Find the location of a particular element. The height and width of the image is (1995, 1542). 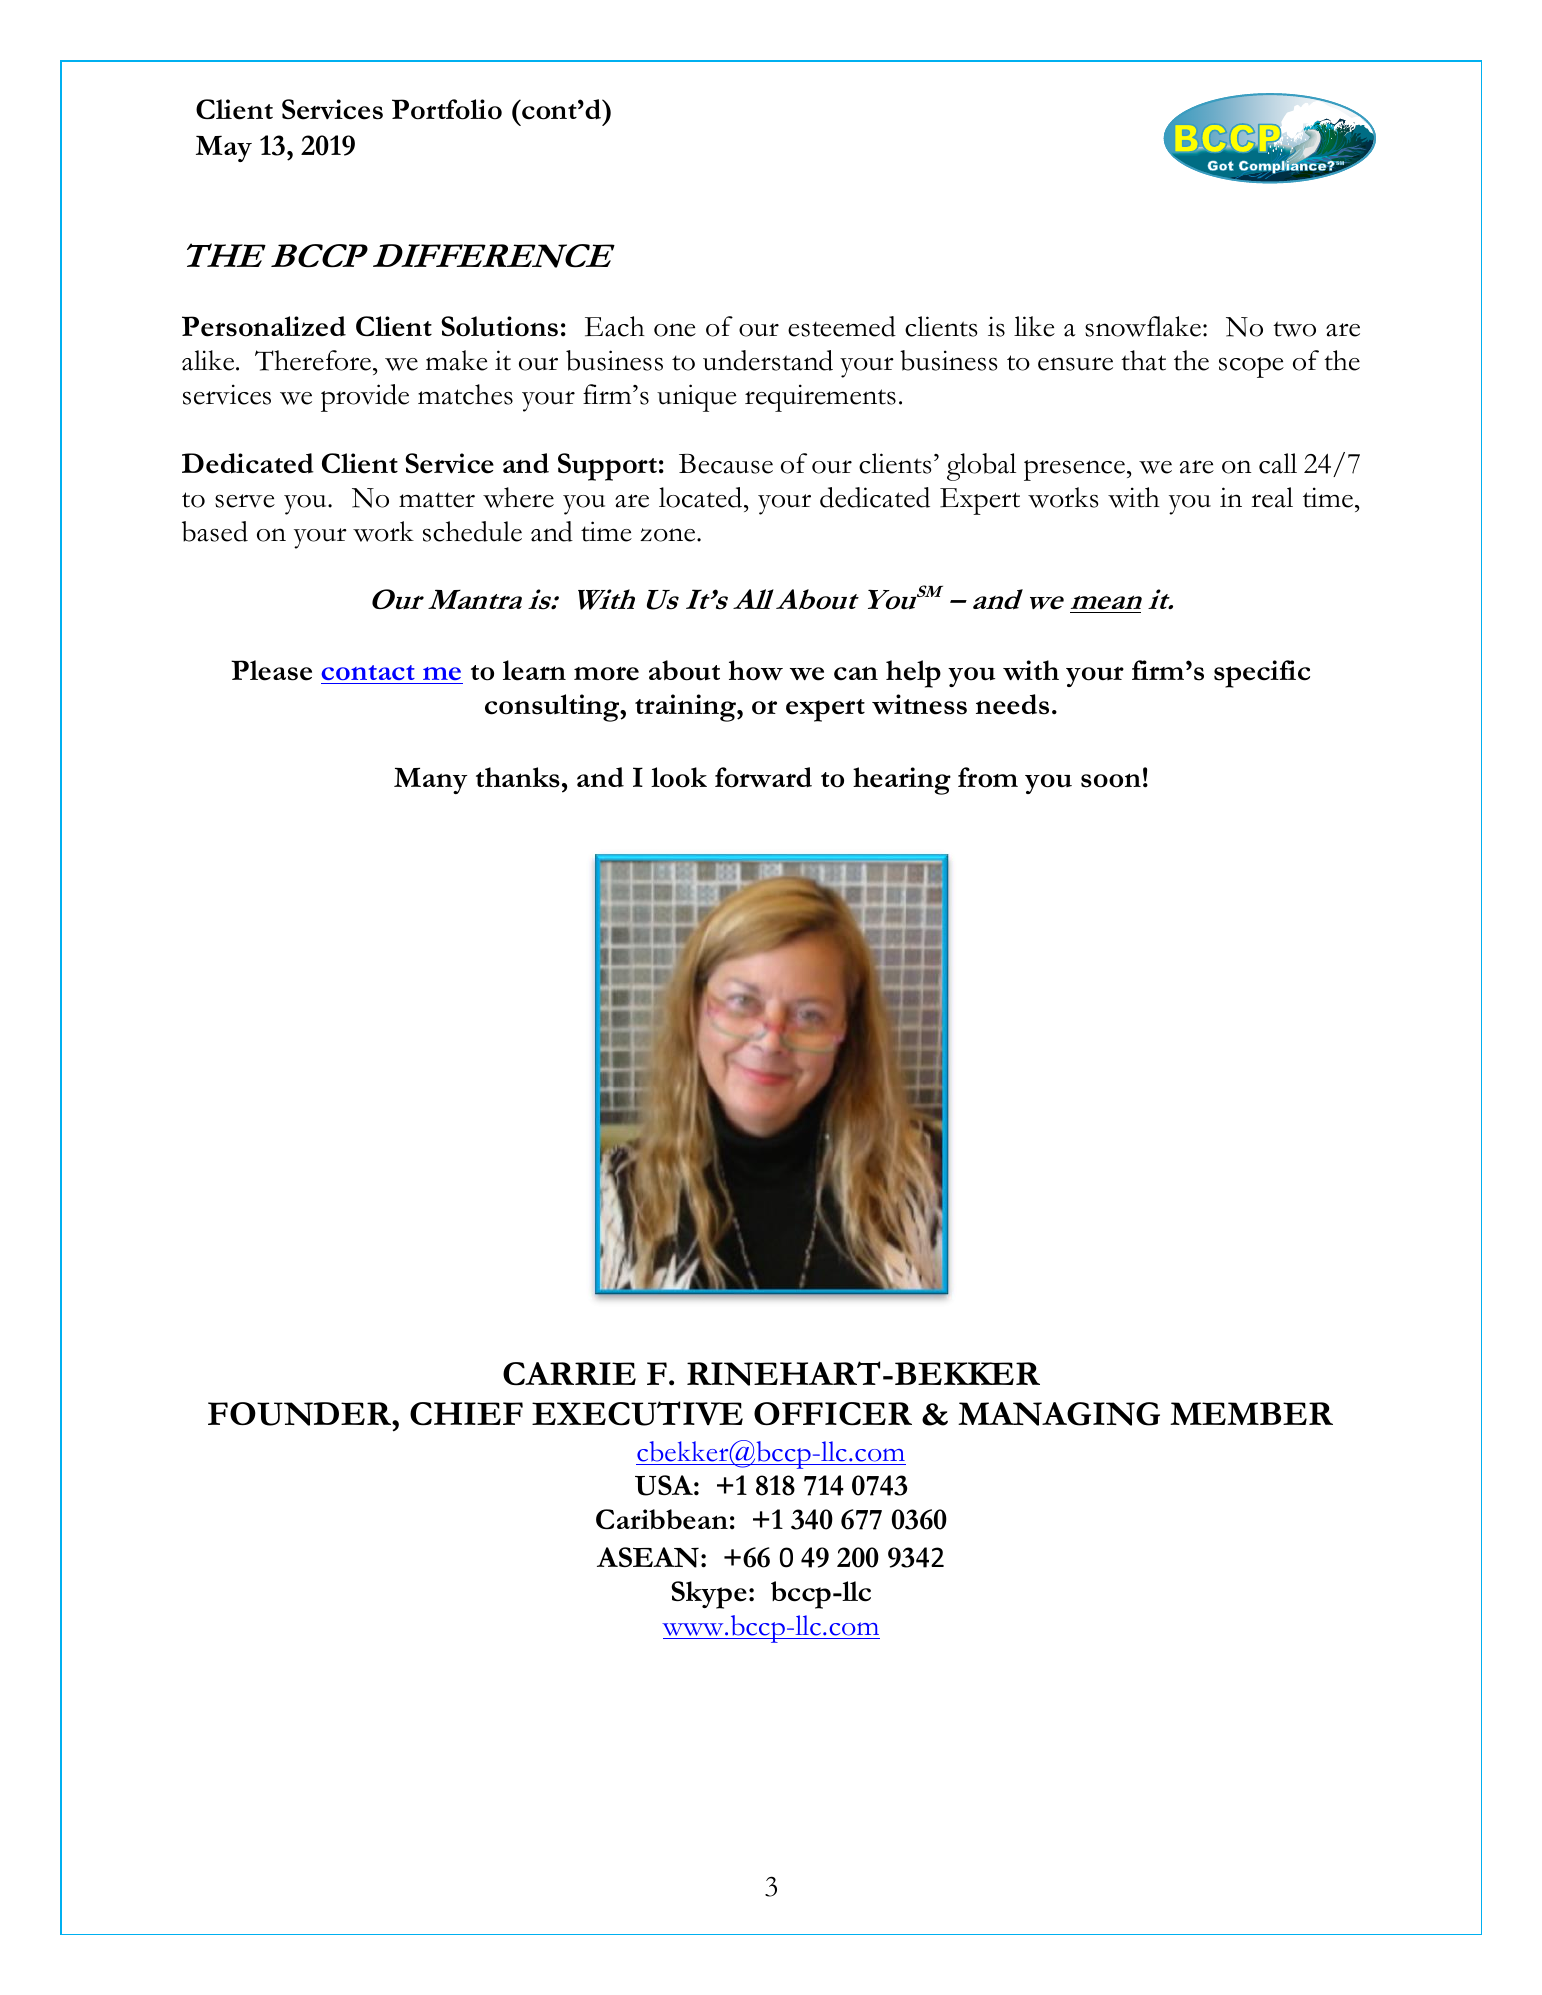

esteemed is located at coordinates (842, 326).
